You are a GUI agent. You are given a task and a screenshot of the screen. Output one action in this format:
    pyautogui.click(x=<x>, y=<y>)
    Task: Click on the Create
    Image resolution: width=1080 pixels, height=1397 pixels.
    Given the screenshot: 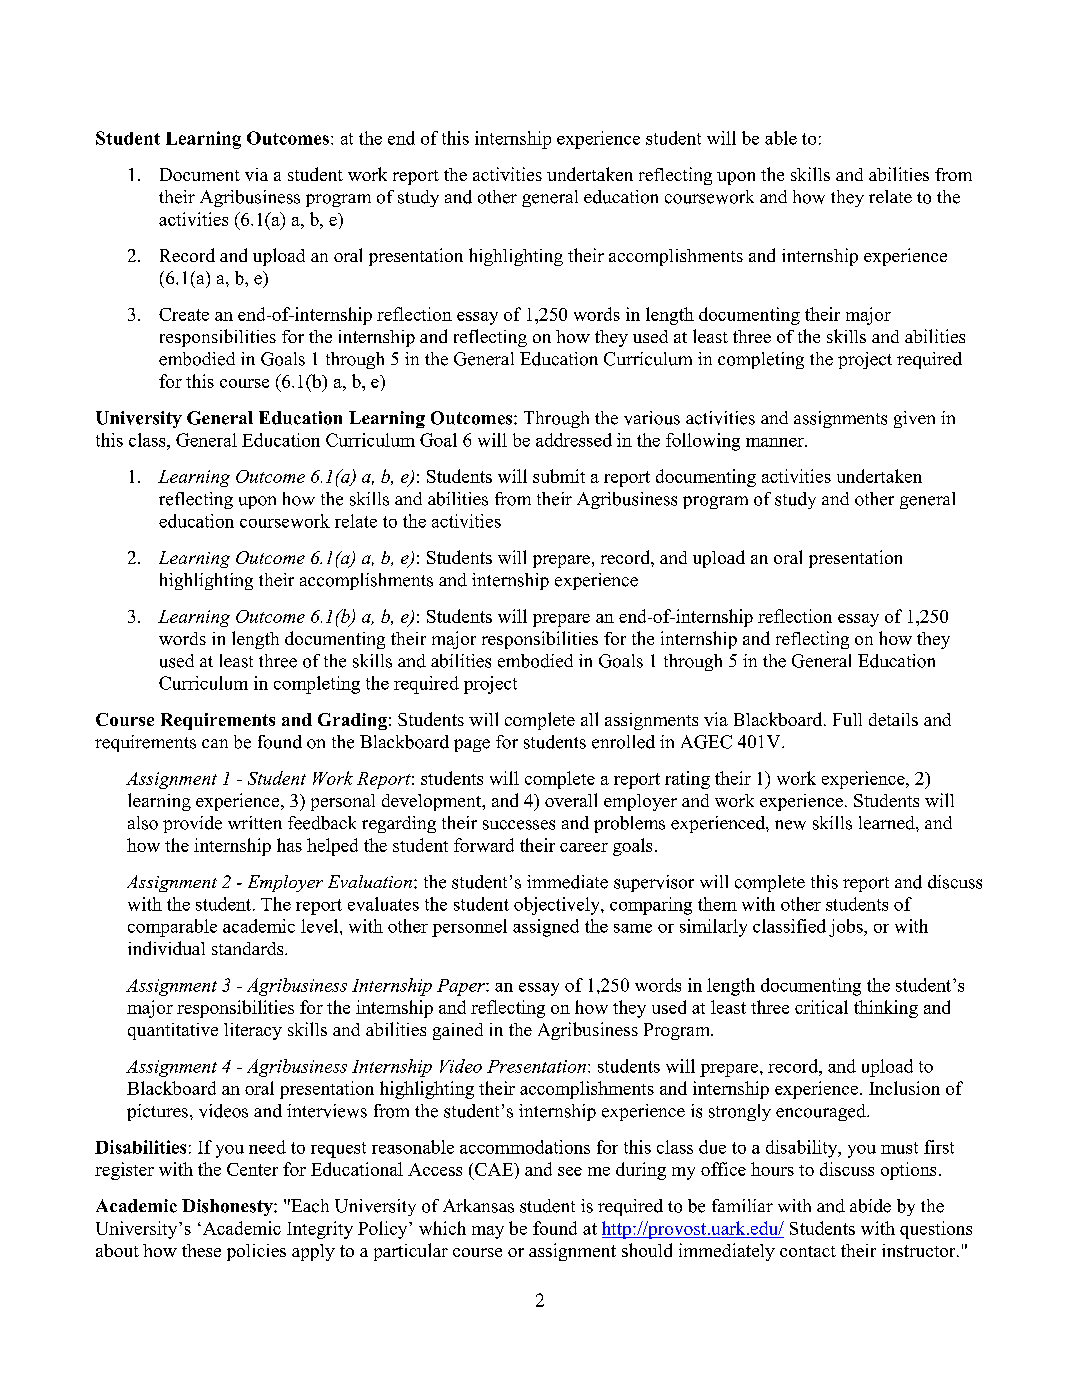 What is the action you would take?
    pyautogui.click(x=184, y=314)
